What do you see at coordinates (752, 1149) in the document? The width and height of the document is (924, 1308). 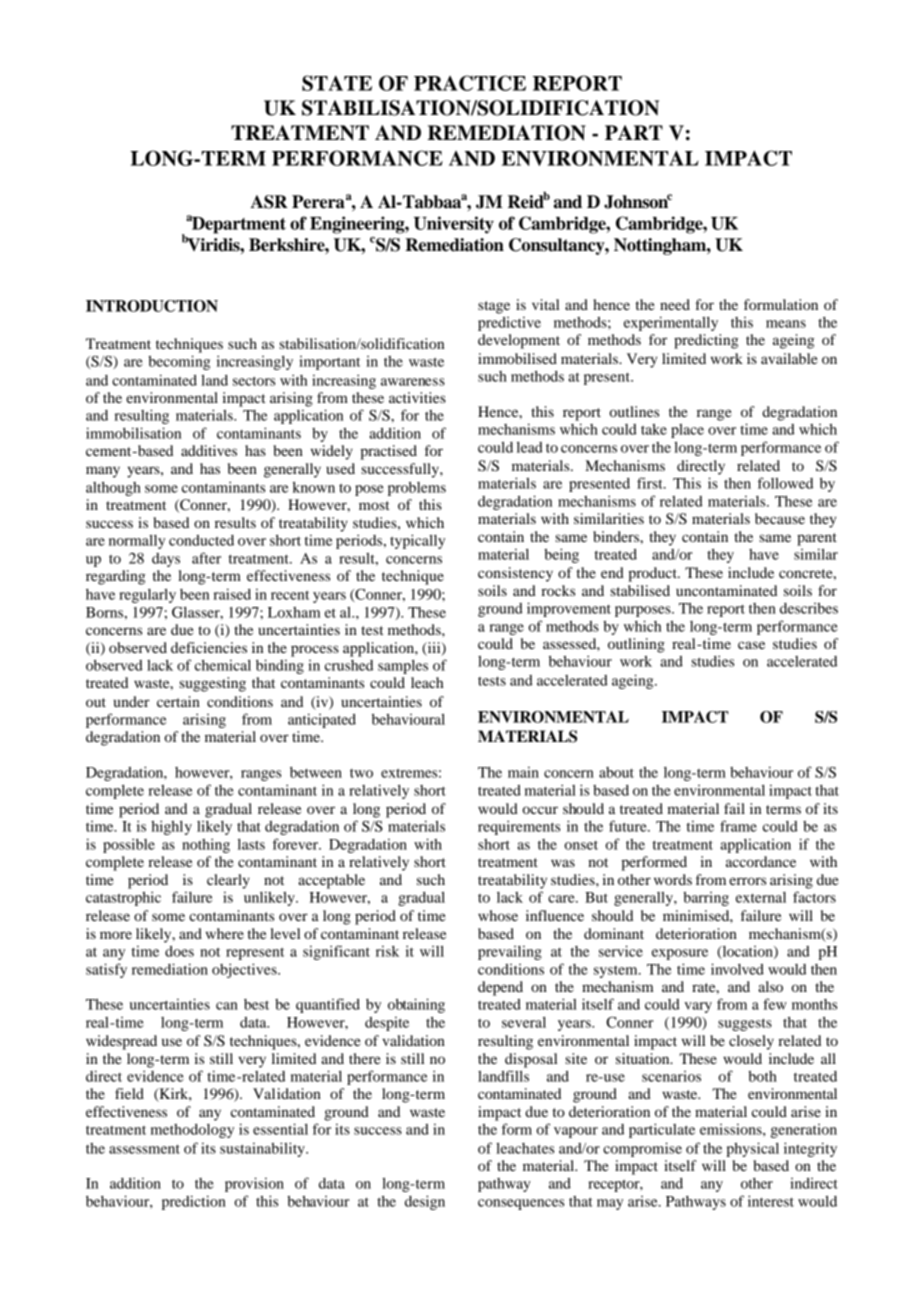 I see `physical` at bounding box center [752, 1149].
